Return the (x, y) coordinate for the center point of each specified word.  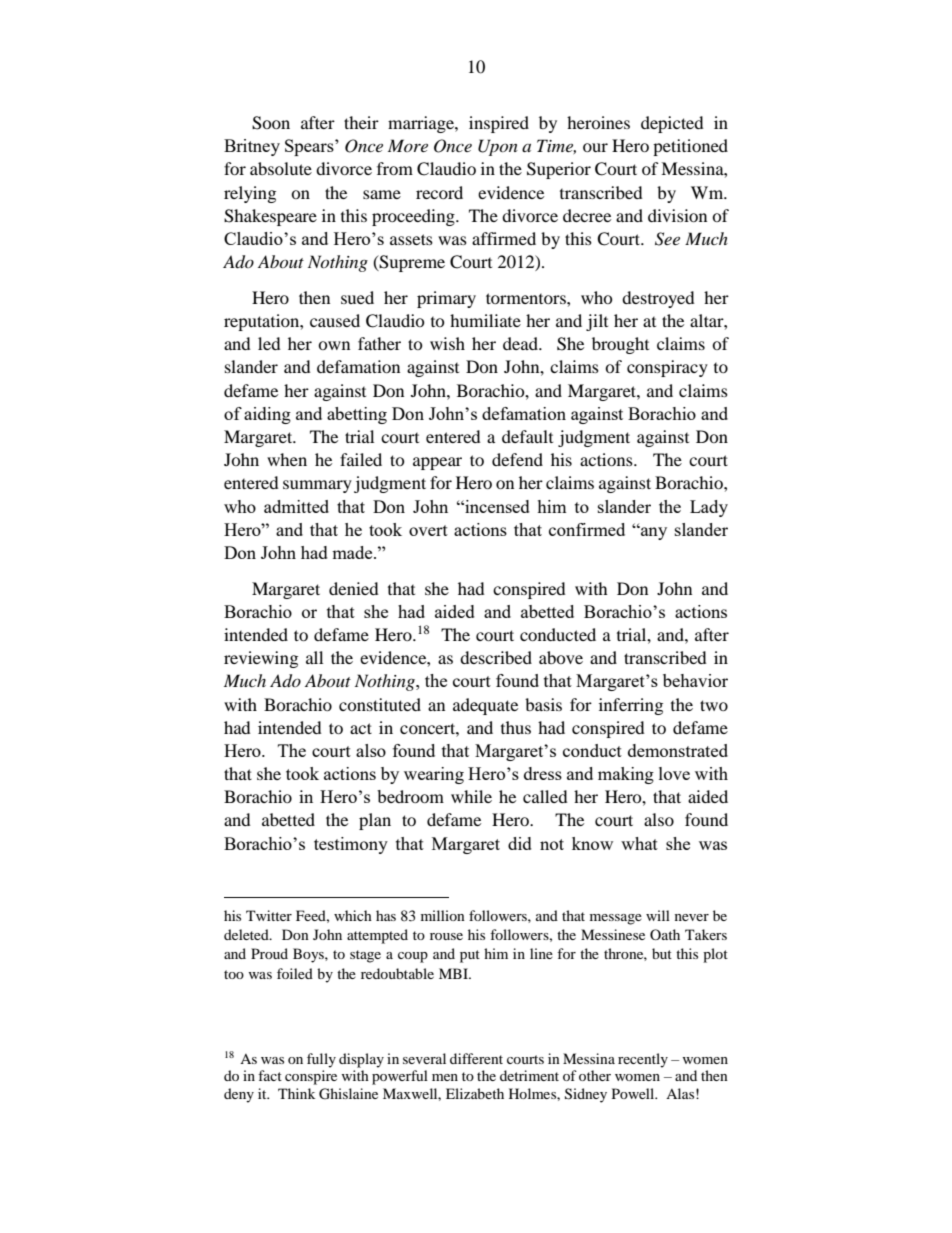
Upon (498, 147)
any (653, 533)
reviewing (261, 659)
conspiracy (667, 368)
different (476, 1058)
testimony (351, 845)
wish (447, 343)
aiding (267, 415)
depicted (672, 124)
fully (321, 1060)
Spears (310, 147)
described (496, 657)
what (639, 843)
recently (643, 1060)
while (471, 796)
